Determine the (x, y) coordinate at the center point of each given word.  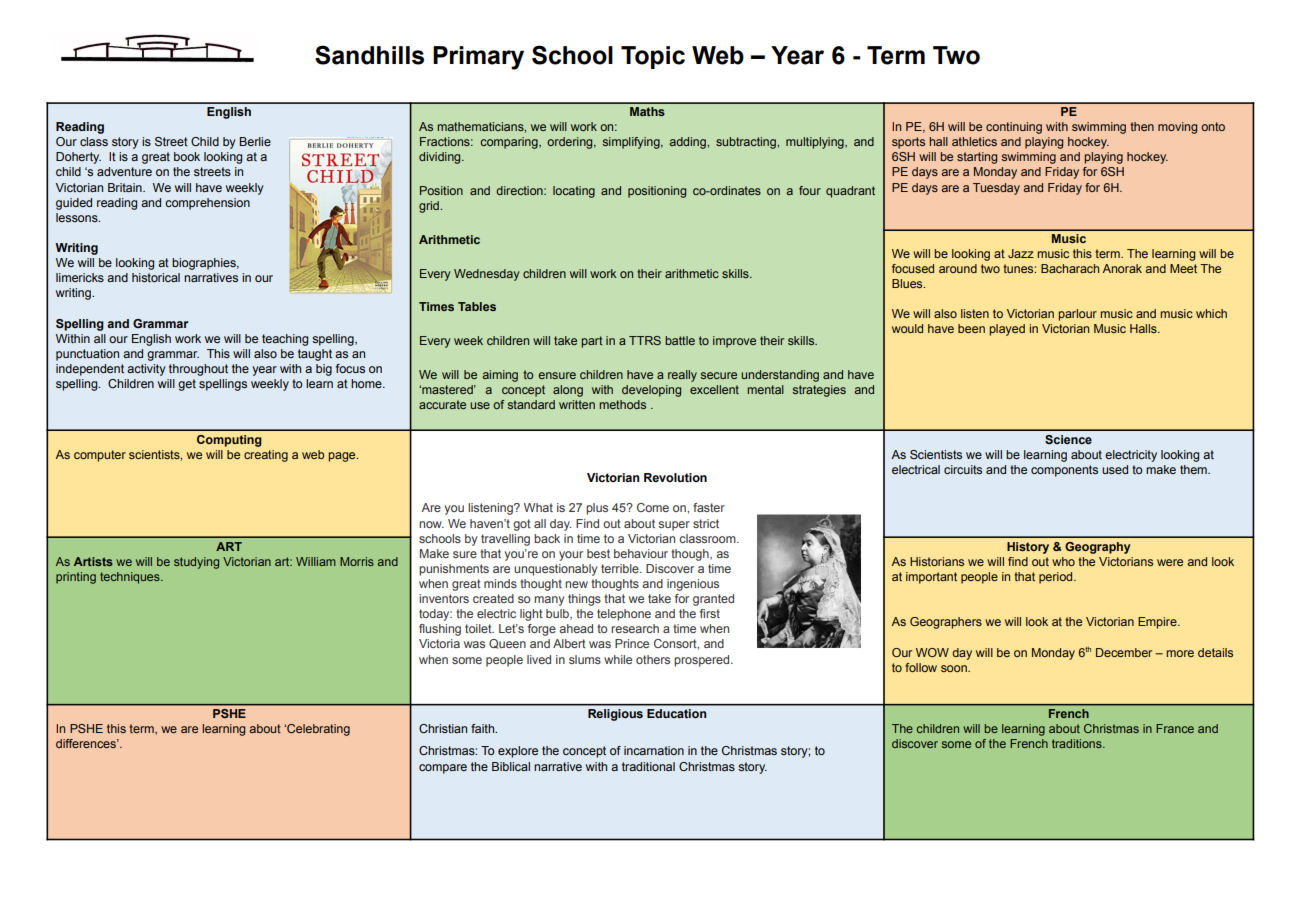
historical (156, 277)
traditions (1078, 743)
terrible (621, 568)
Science (1068, 439)
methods (622, 404)
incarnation (654, 750)
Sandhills (369, 55)
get (187, 385)
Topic (653, 57)
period (1057, 578)
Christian (443, 728)
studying (196, 563)
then (1142, 126)
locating (574, 192)
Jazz (1021, 253)
